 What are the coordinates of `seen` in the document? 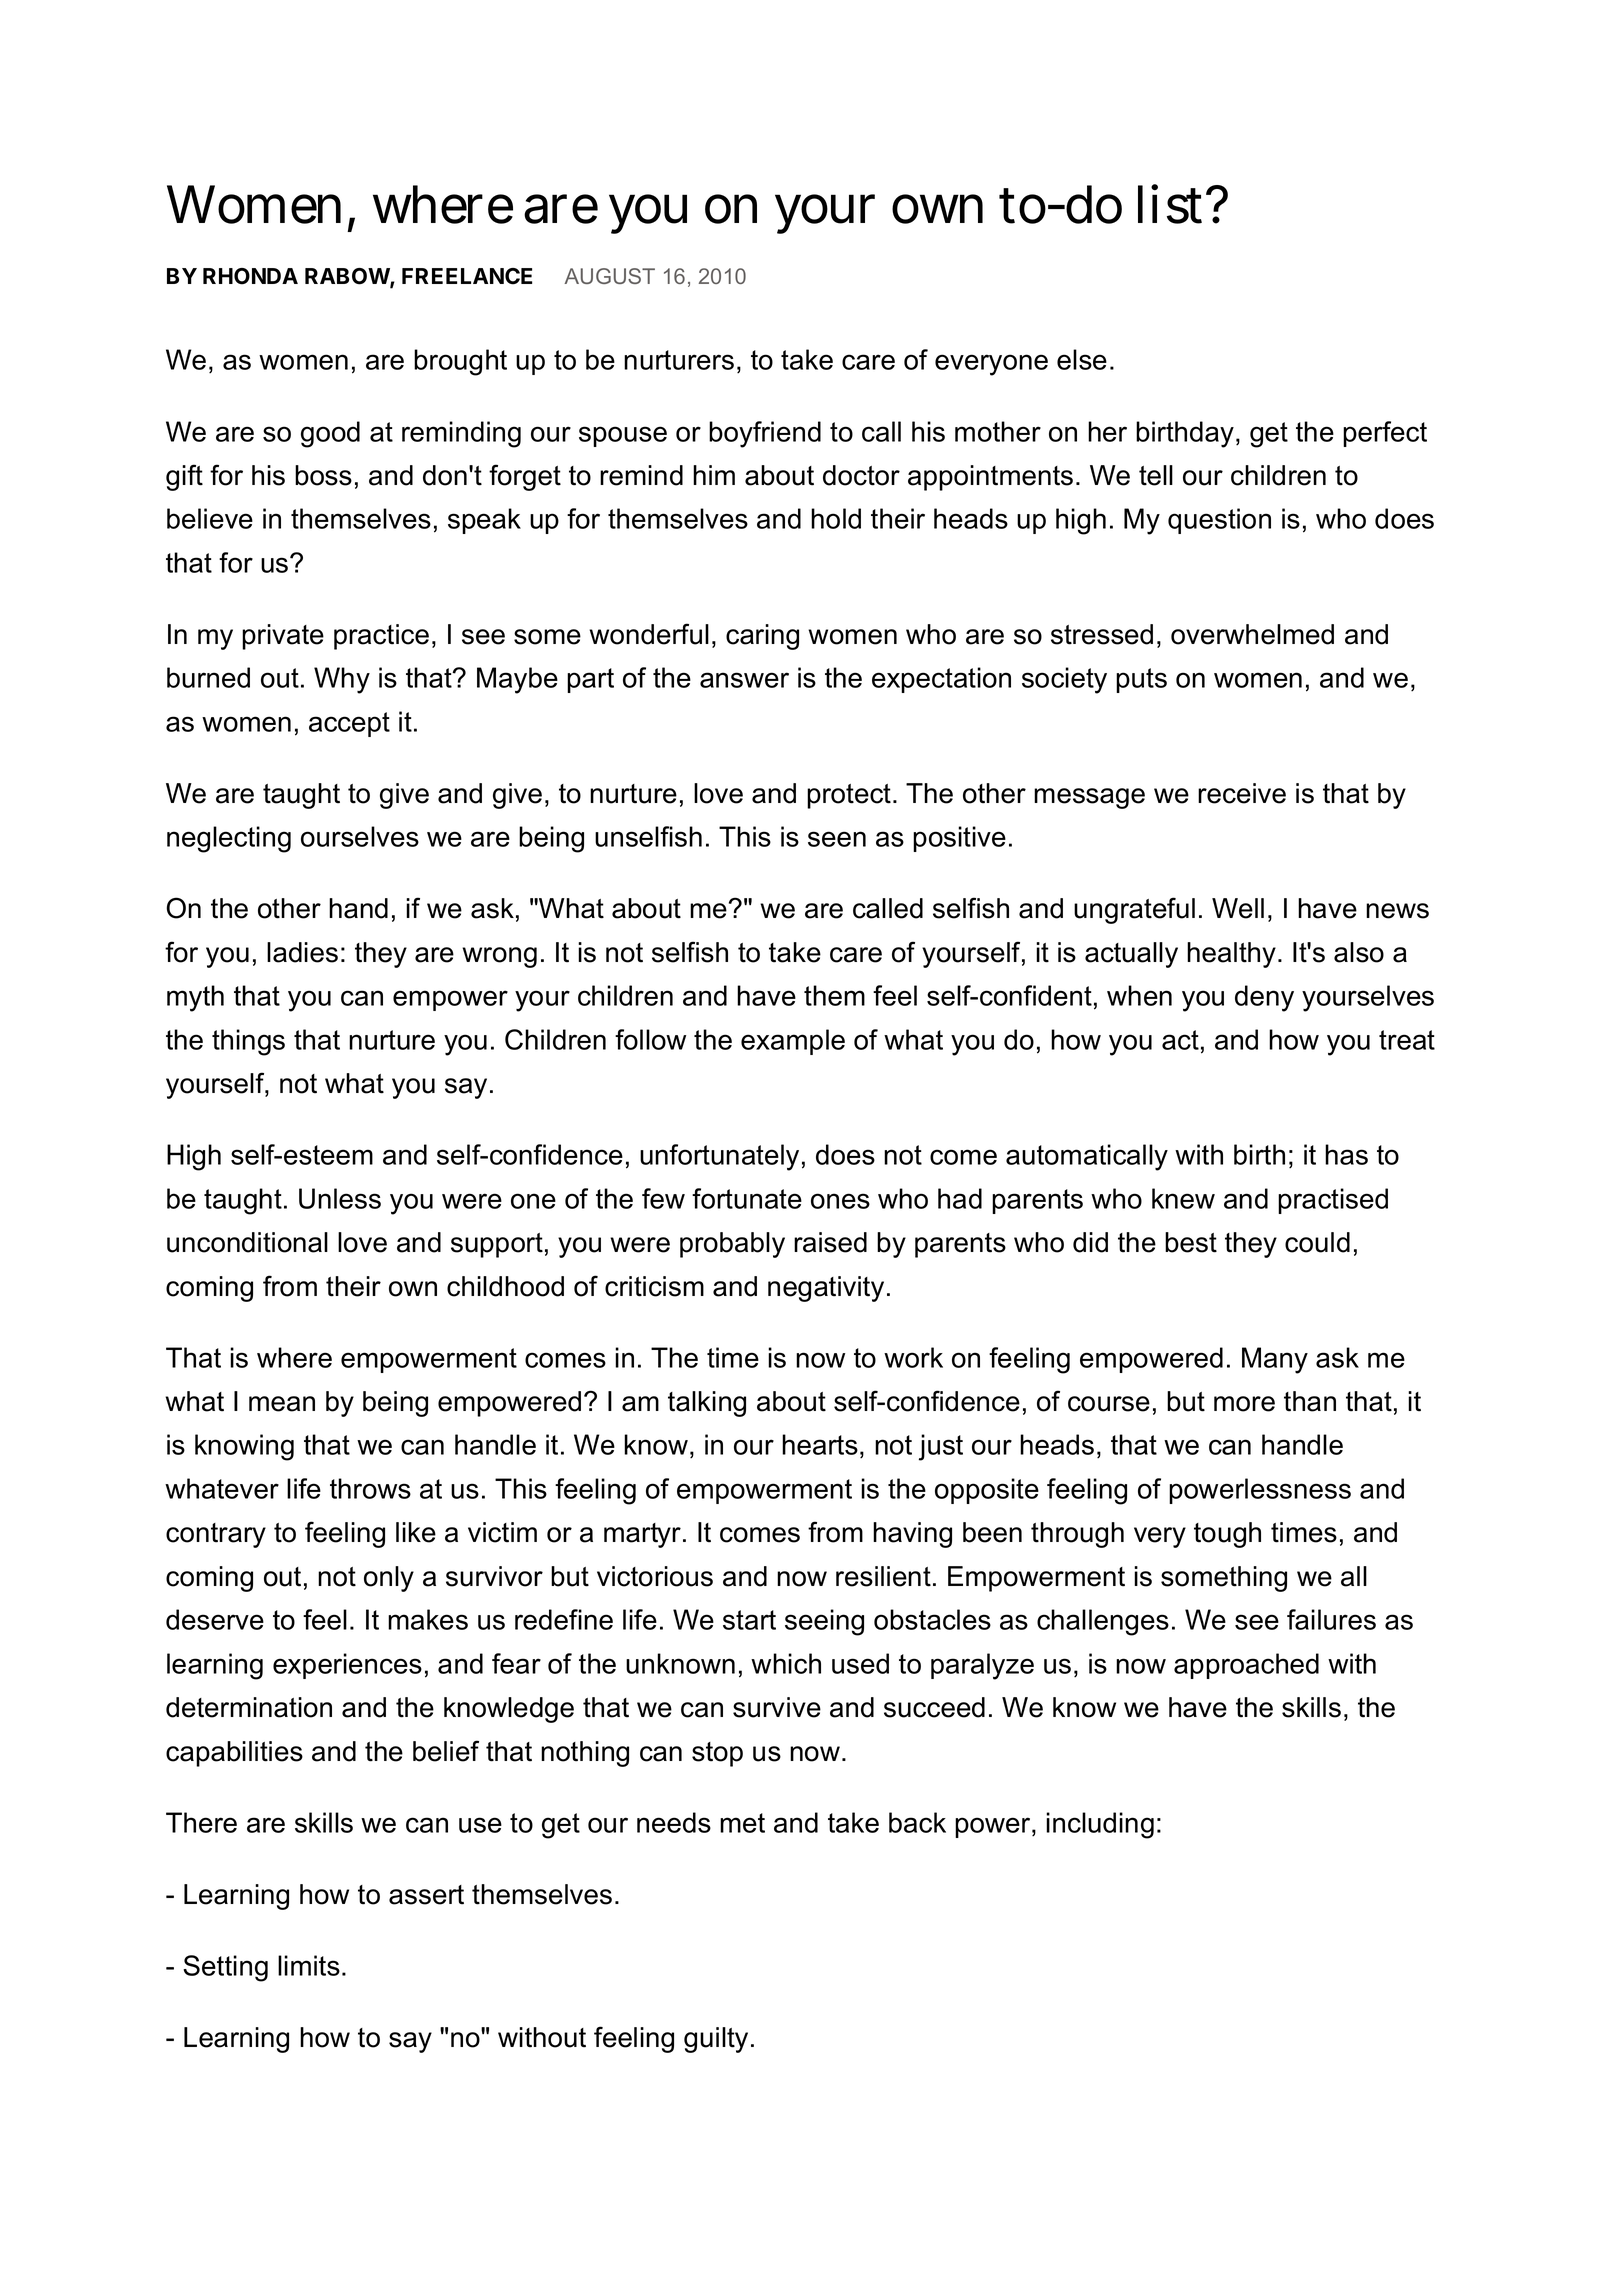 It's located at (837, 839).
